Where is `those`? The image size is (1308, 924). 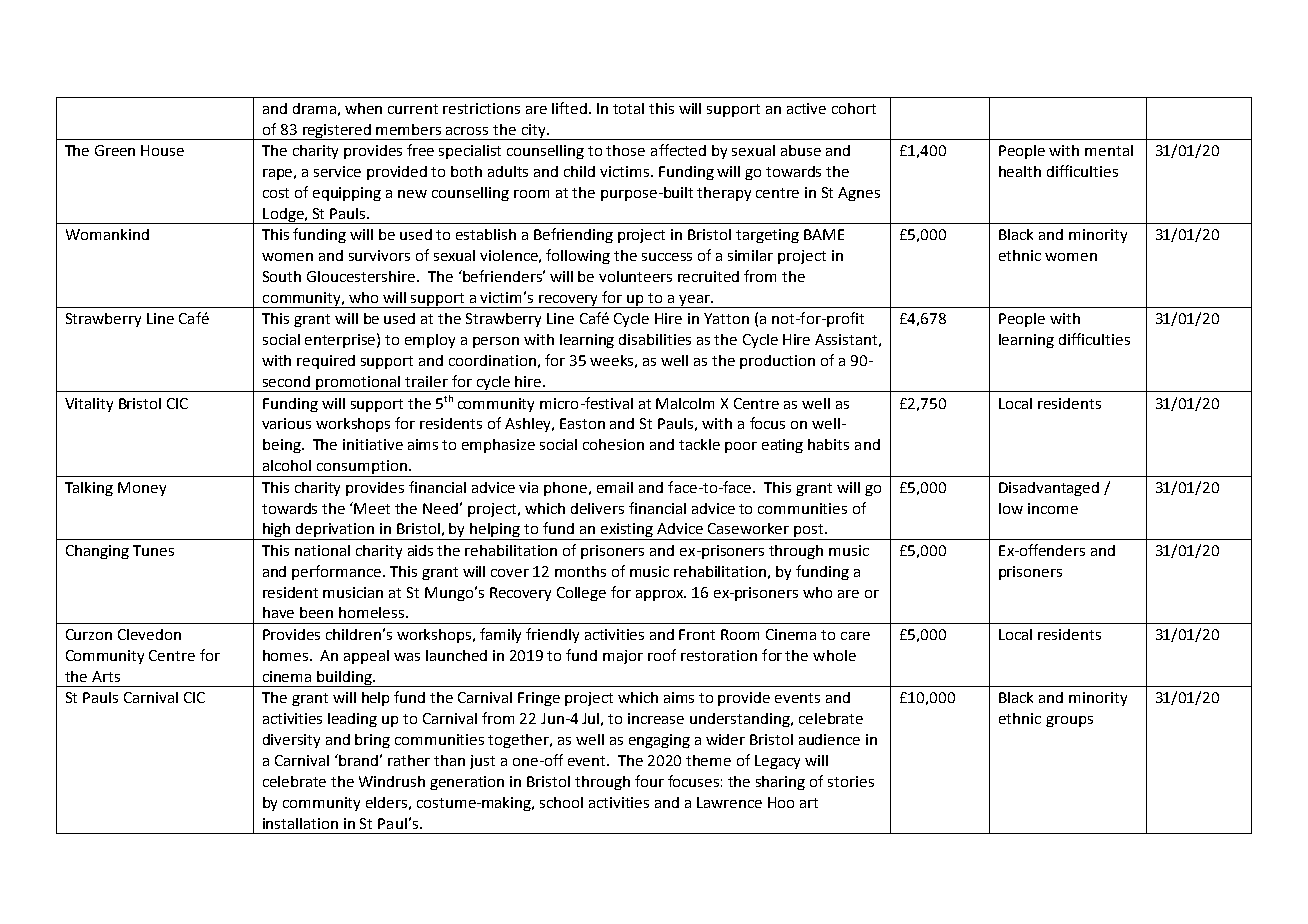 those is located at coordinates (625, 150).
